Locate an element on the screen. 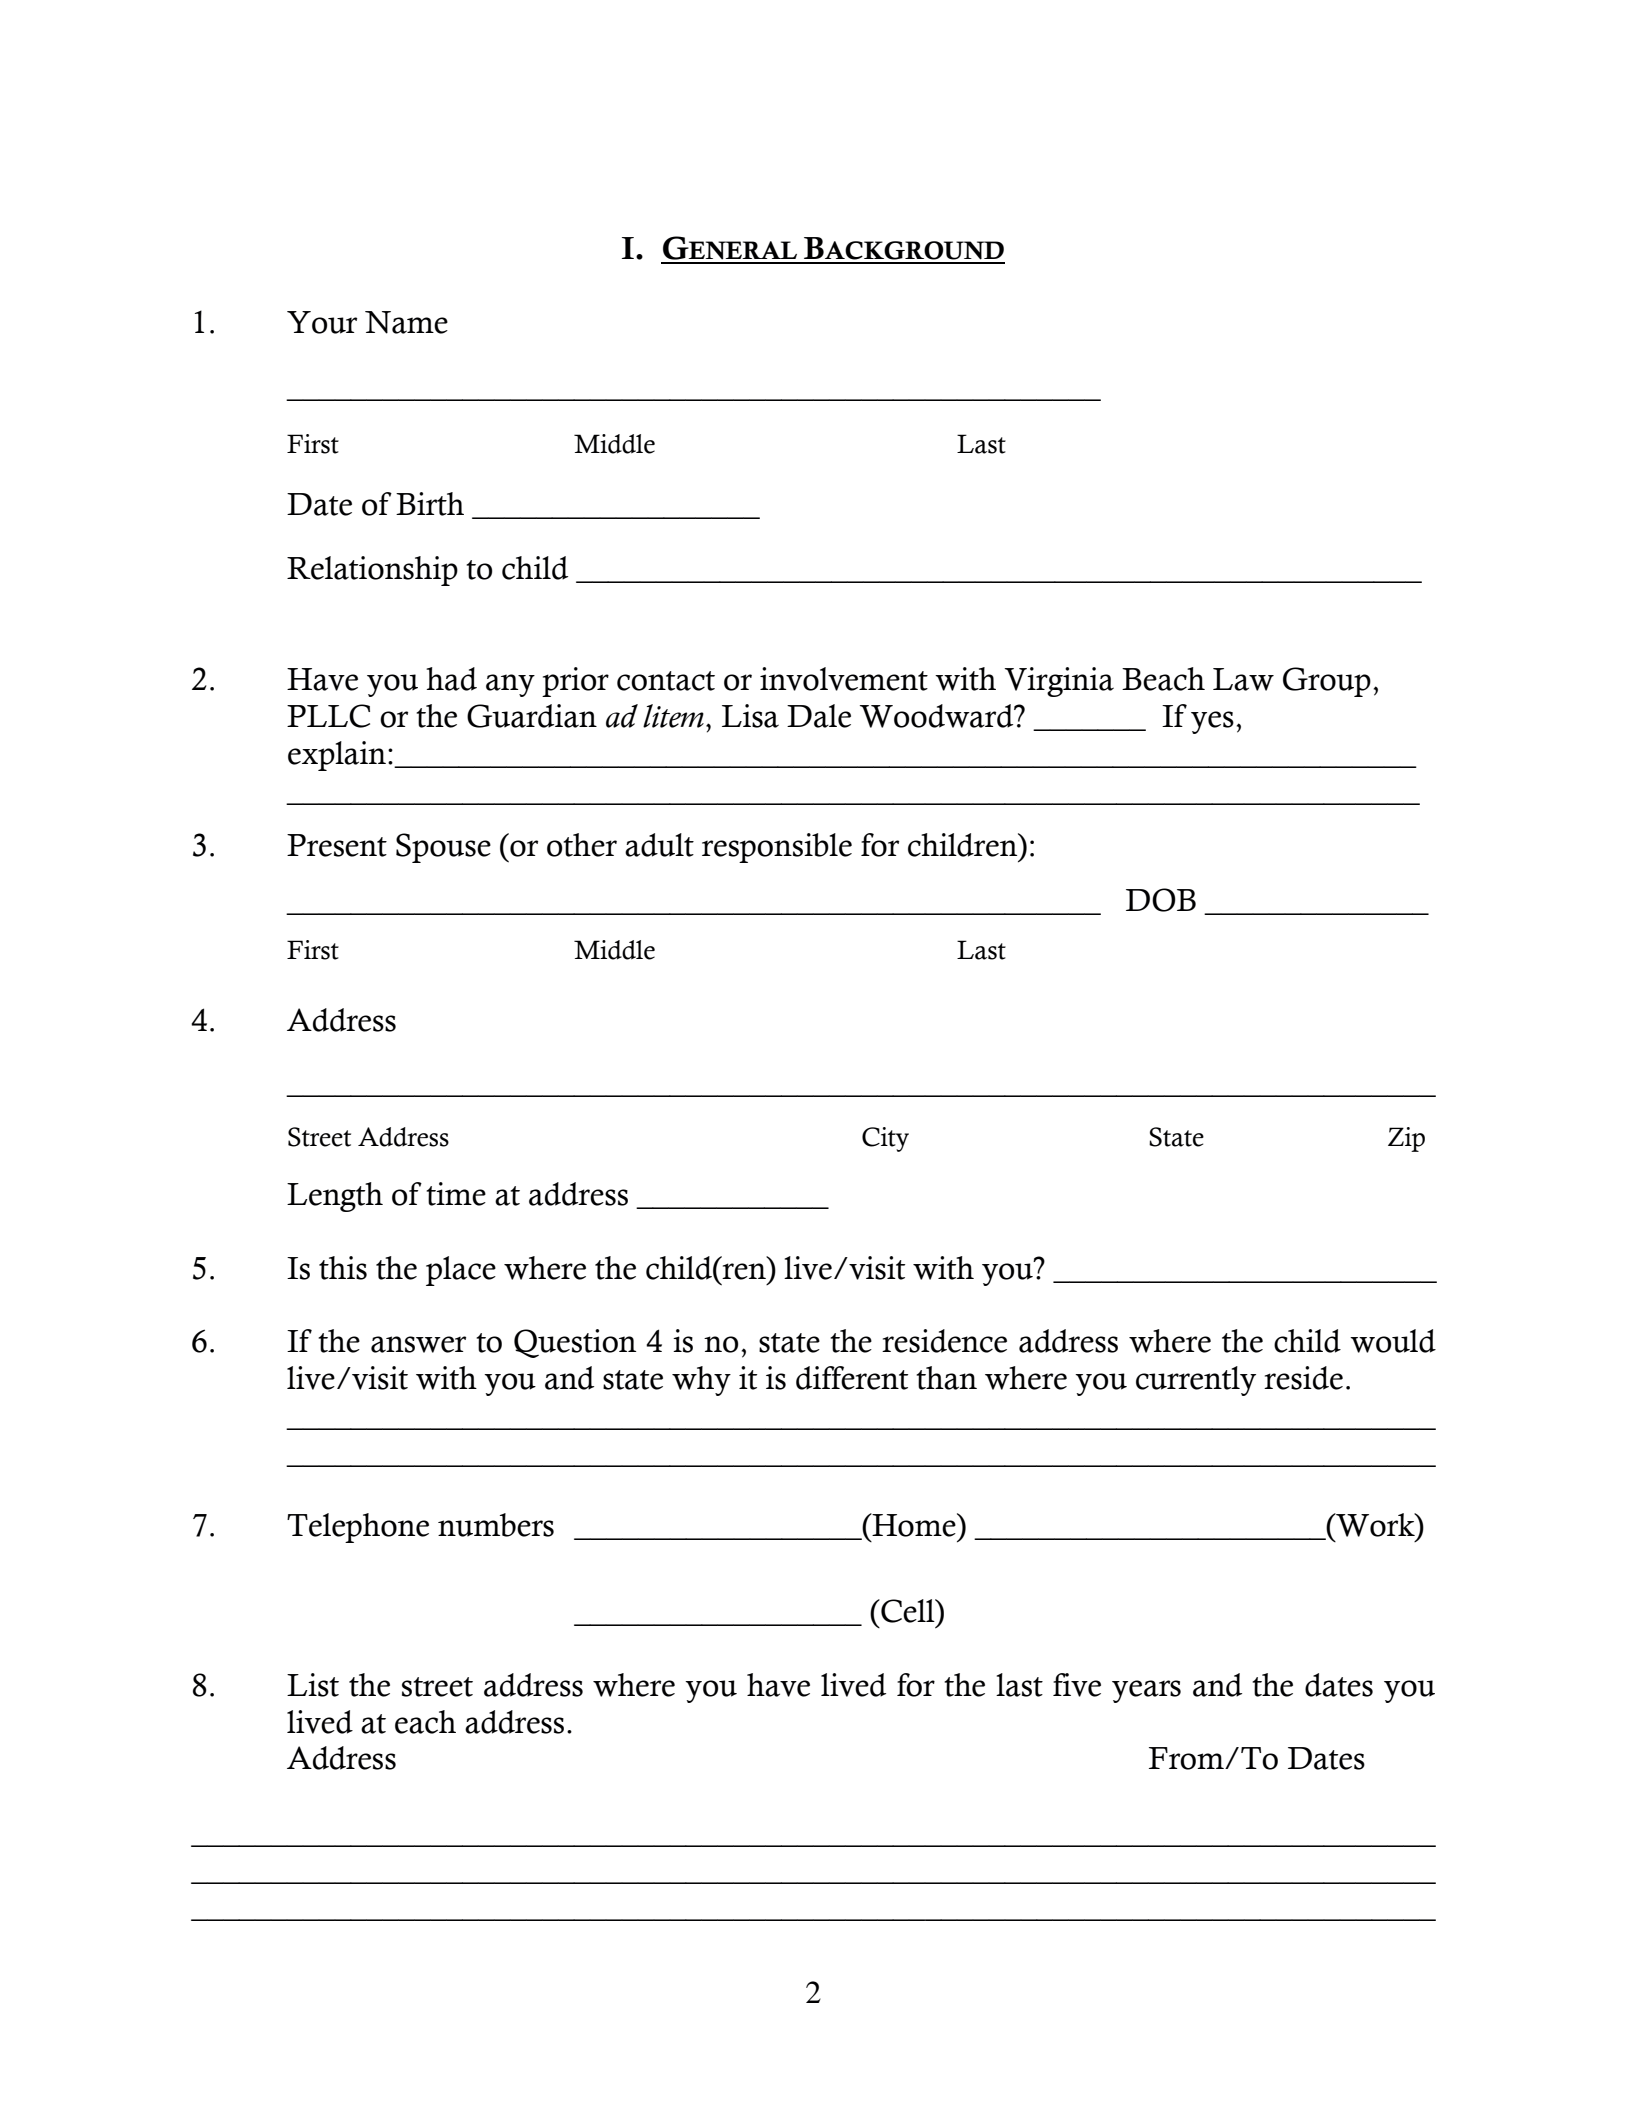  Spouse is located at coordinates (443, 848).
